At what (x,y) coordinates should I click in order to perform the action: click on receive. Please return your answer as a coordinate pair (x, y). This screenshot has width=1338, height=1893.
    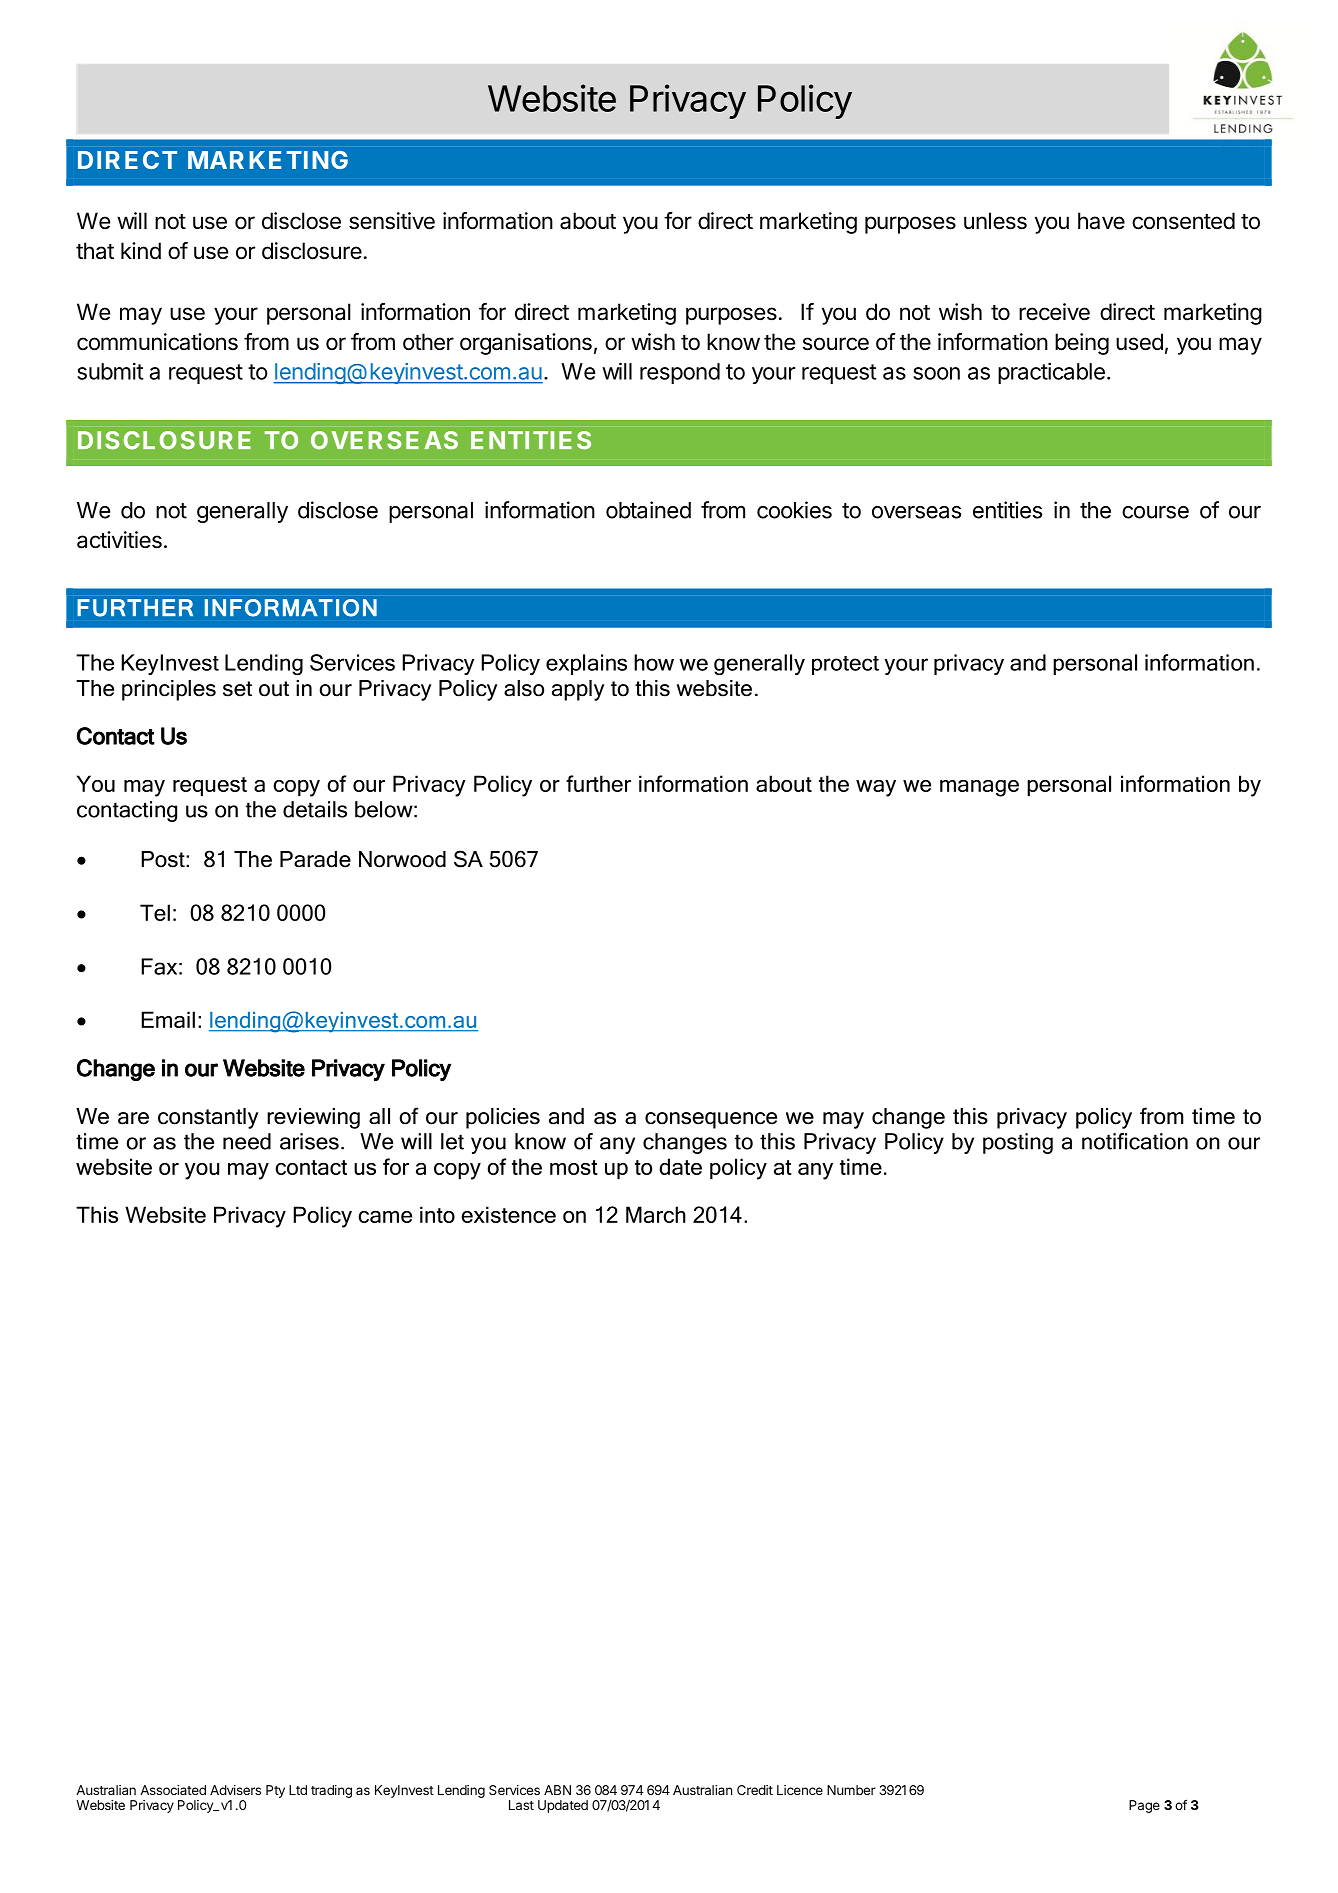
    Looking at the image, I should click on (1054, 312).
